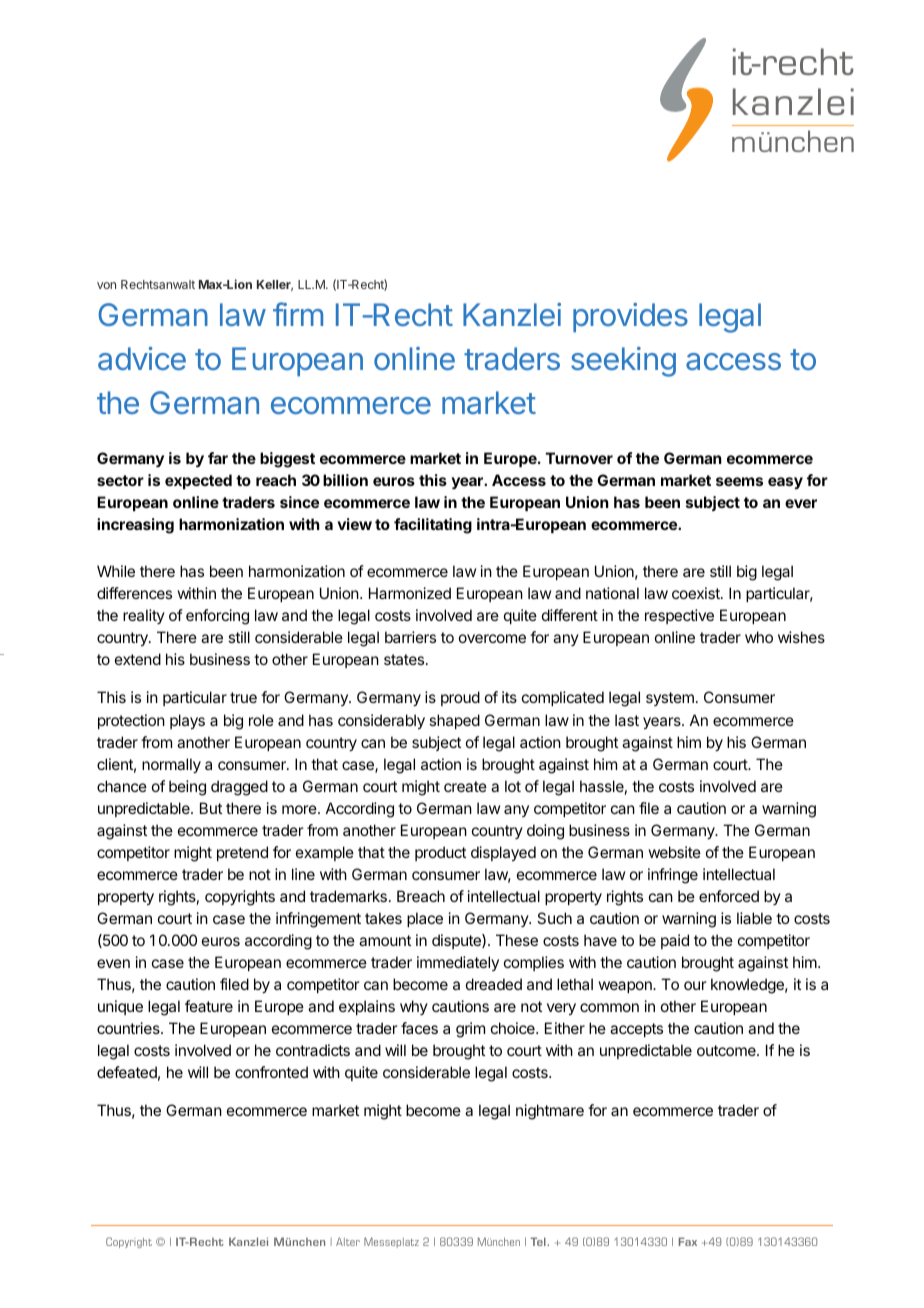  What do you see at coordinates (348, 1241) in the screenshot?
I see `Alter` at bounding box center [348, 1241].
